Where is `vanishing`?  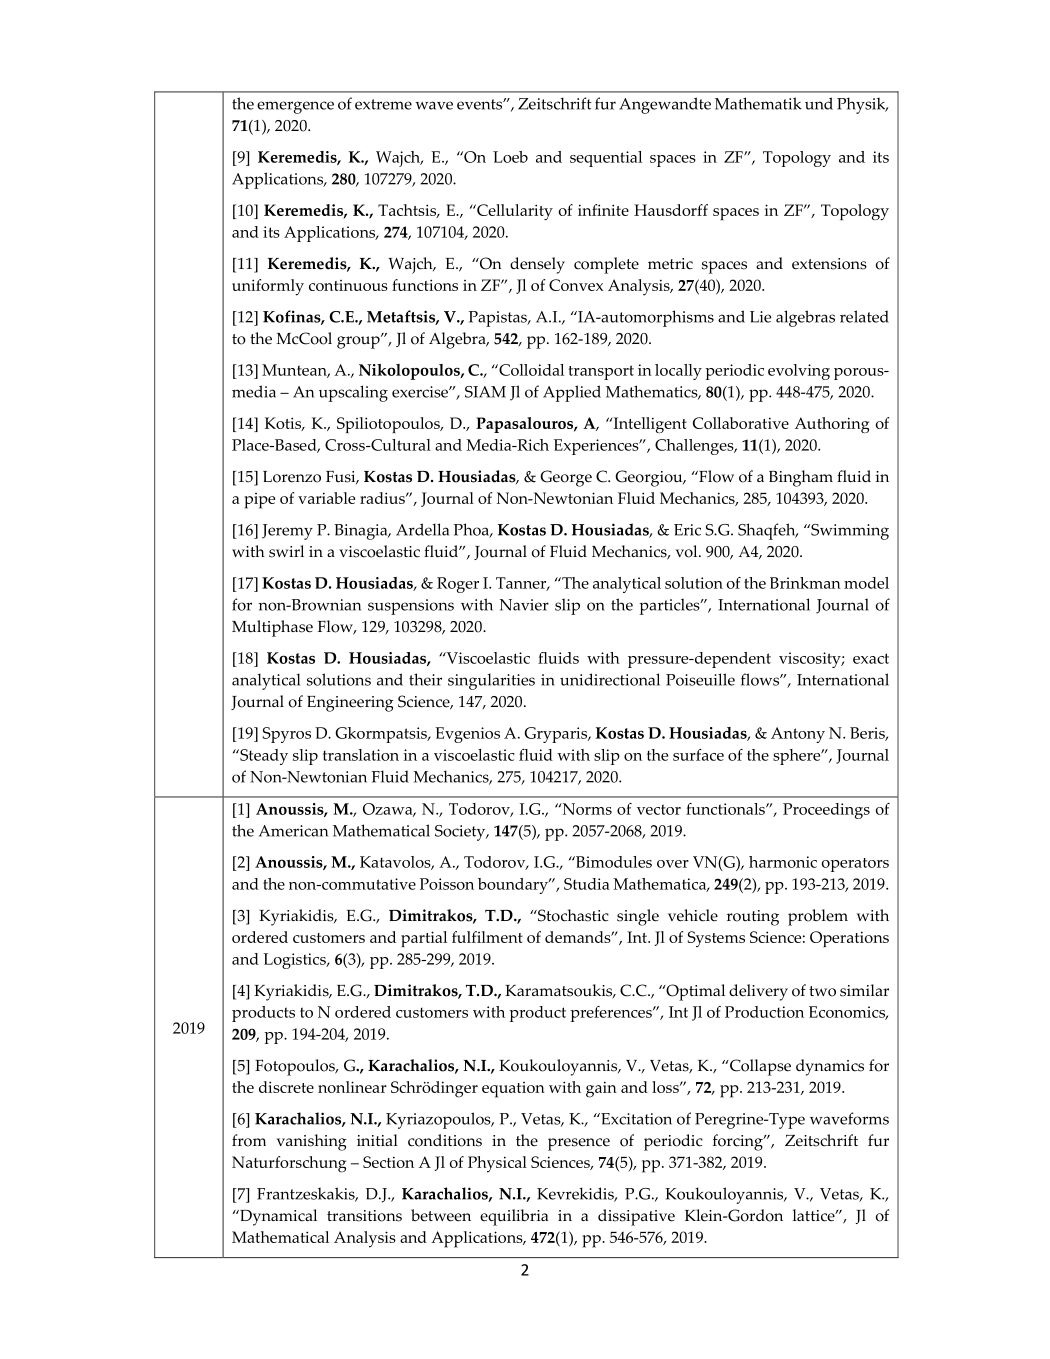 vanishing is located at coordinates (312, 1142).
